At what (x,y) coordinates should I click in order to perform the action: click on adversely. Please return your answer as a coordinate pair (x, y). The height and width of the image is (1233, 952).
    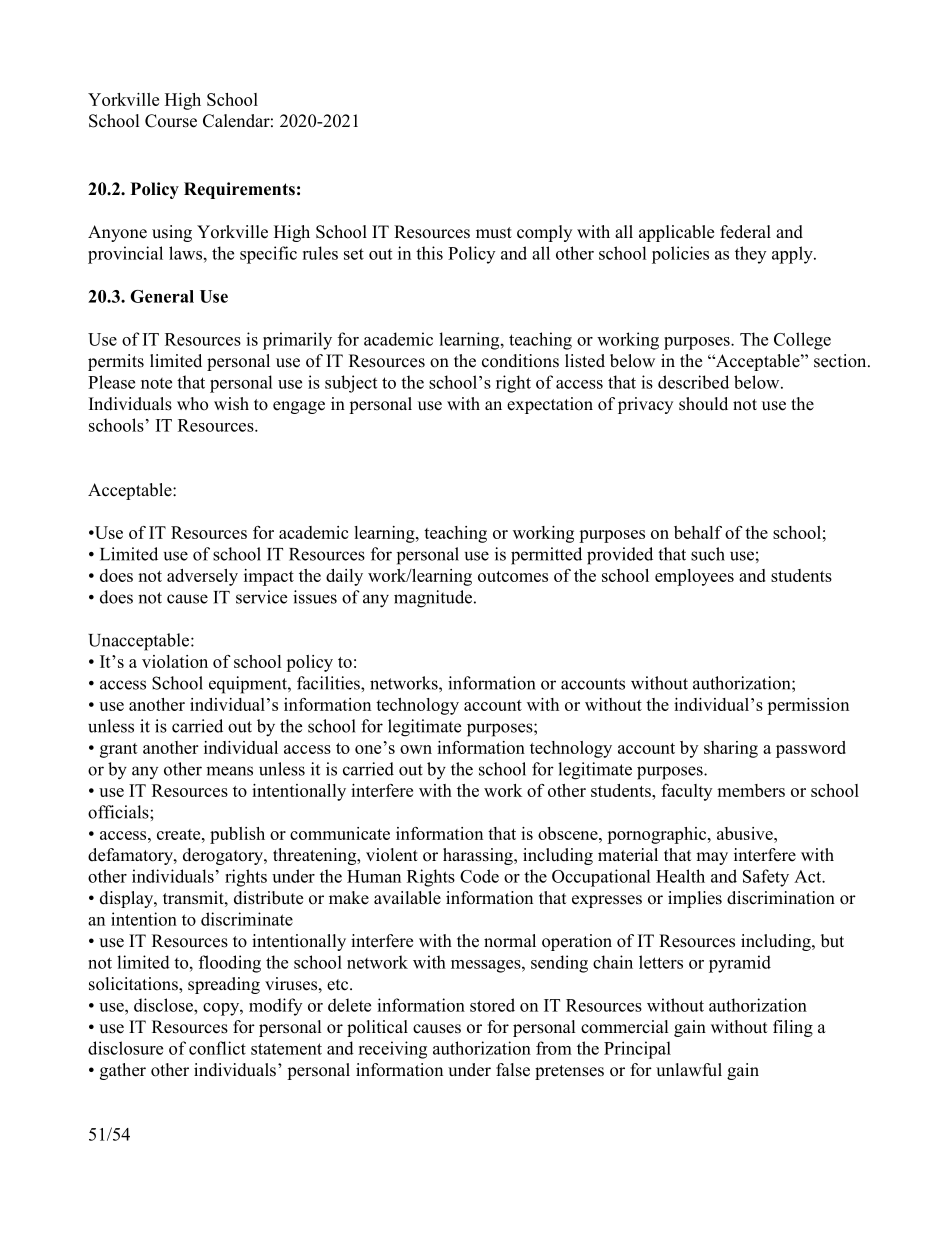
    Looking at the image, I should click on (202, 577).
